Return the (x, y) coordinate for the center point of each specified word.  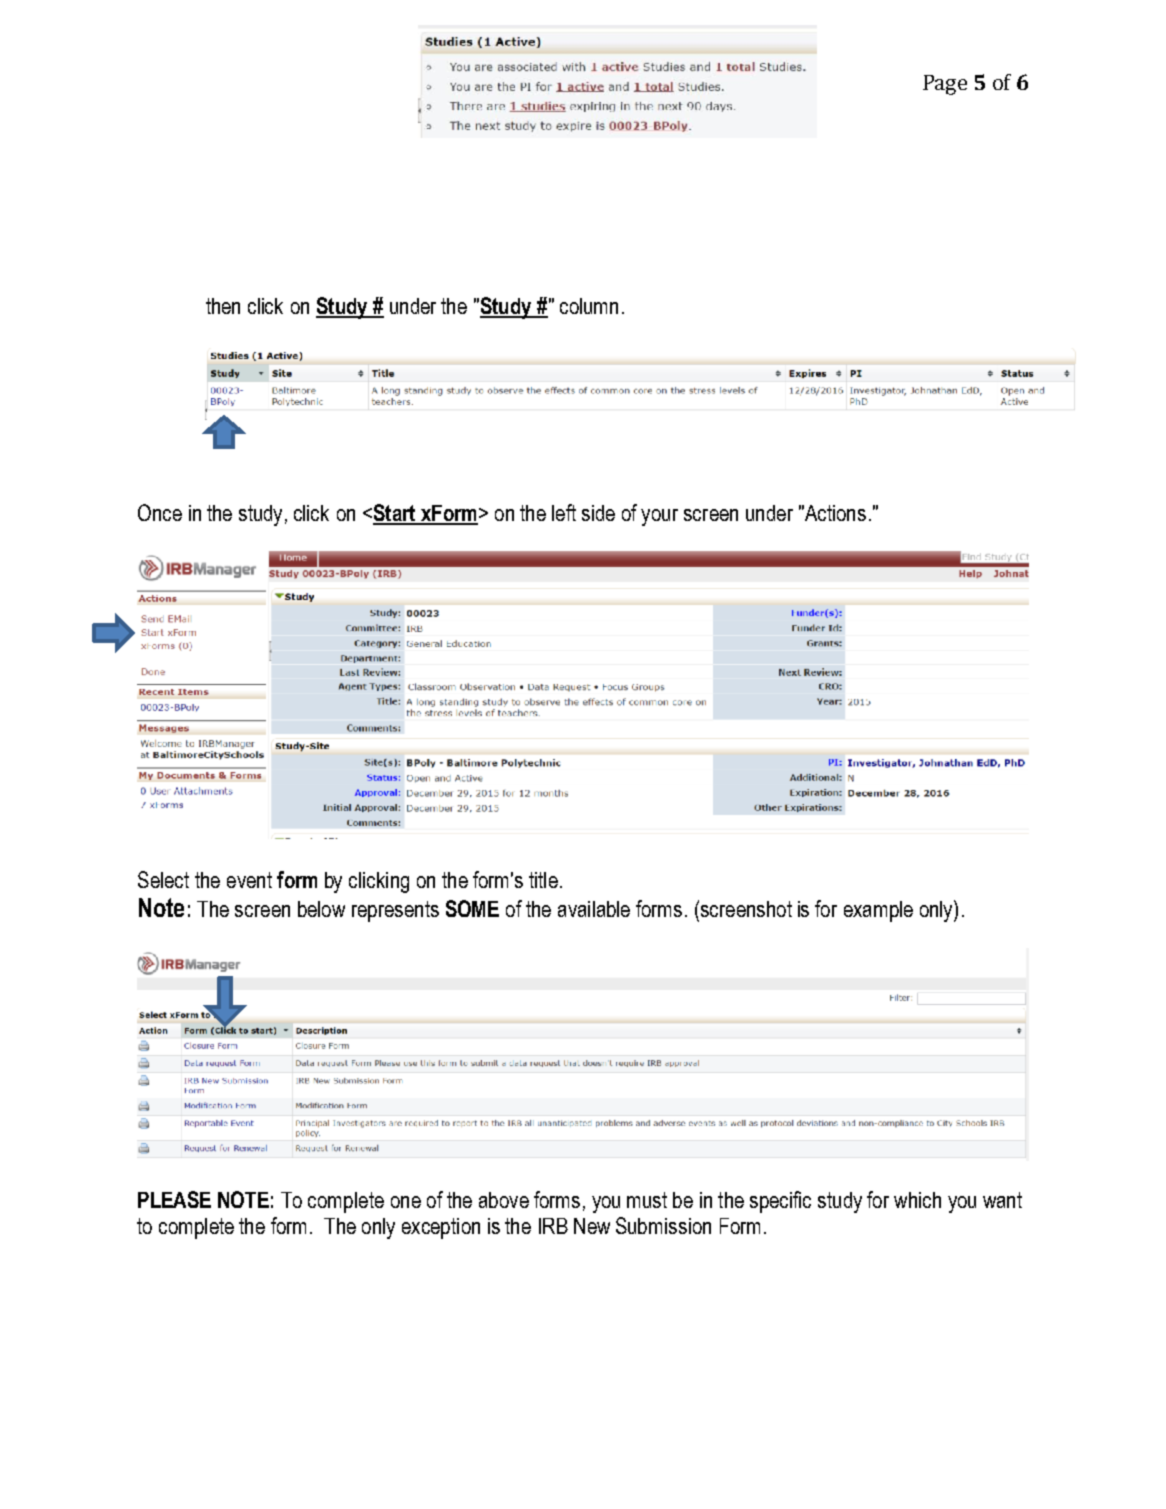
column (589, 306)
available (594, 909)
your (659, 517)
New (592, 1226)
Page (945, 85)
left (564, 512)
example (878, 911)
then (223, 306)
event (249, 880)
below (321, 909)
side (598, 513)
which (917, 1200)
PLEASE (174, 1199)
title (543, 880)
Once (160, 512)
